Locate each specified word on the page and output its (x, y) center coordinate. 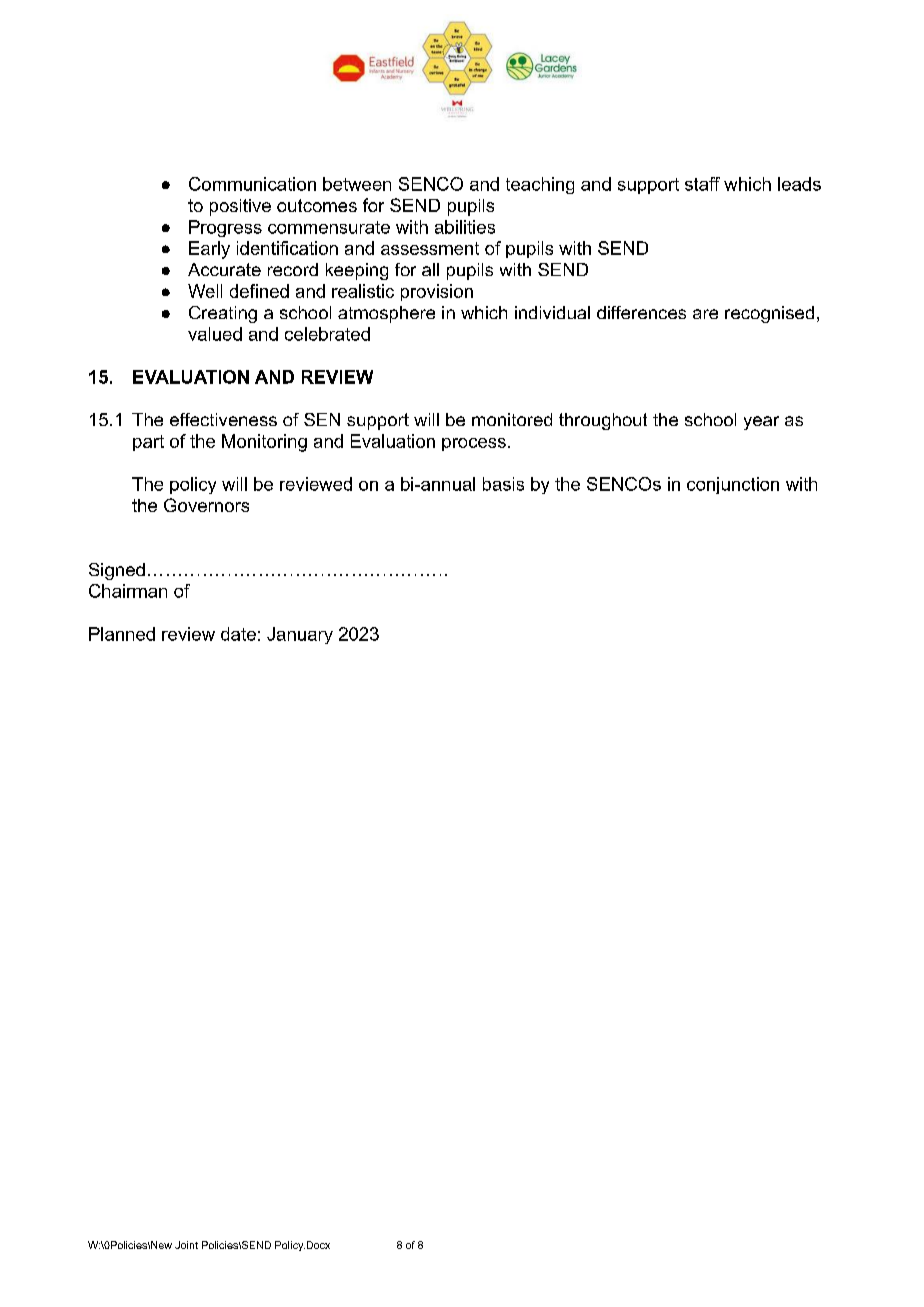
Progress (225, 228)
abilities (465, 227)
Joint (186, 1245)
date (238, 634)
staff (702, 184)
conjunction (733, 485)
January (300, 635)
